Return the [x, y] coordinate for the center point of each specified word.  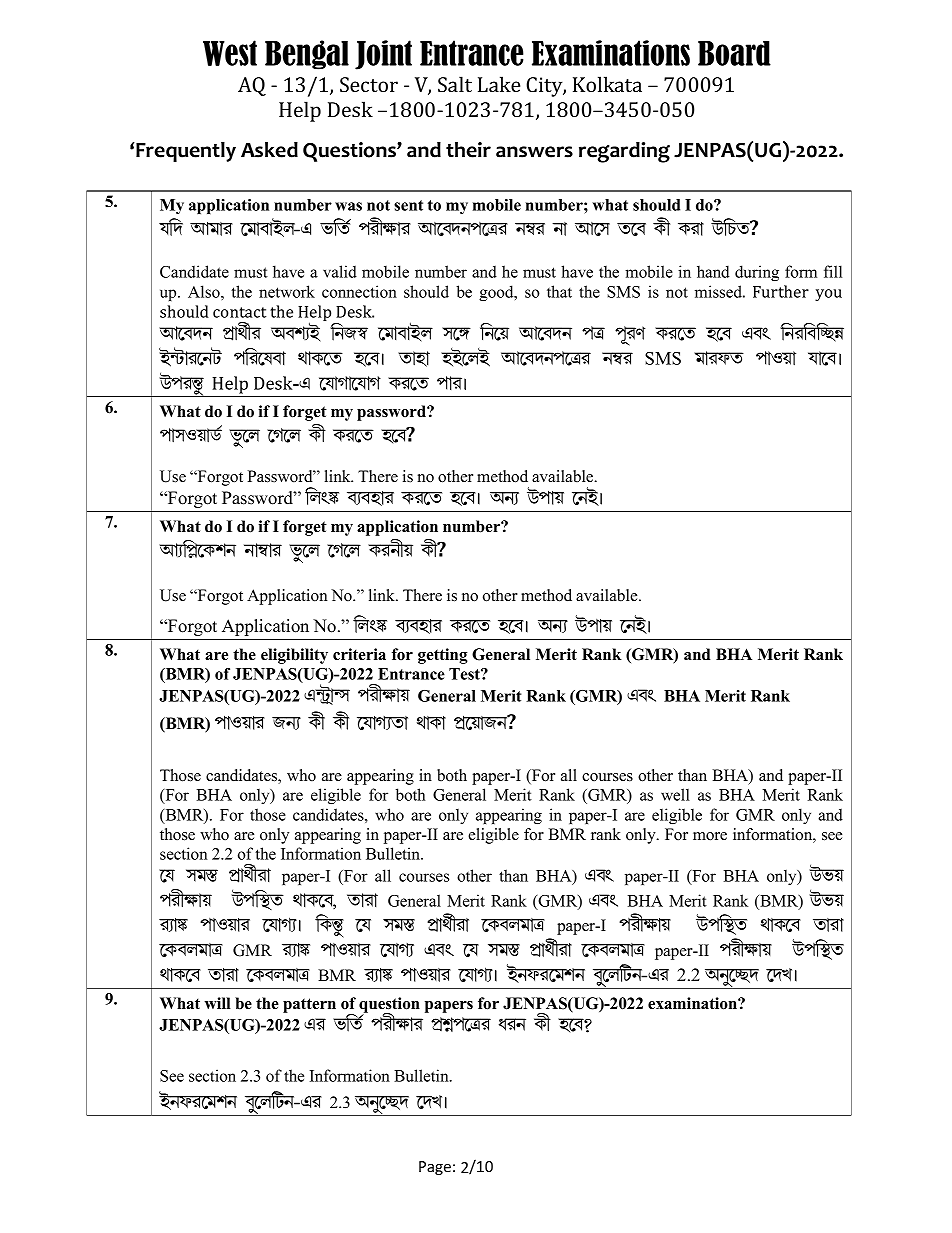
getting [443, 656]
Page [435, 1168]
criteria [359, 654]
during [757, 273]
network [287, 291]
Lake [499, 84]
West [230, 53]
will [217, 1003]
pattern [309, 1005]
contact [239, 312]
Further [781, 291]
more [710, 836]
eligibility [294, 656]
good [497, 293]
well [675, 794]
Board [734, 53]
